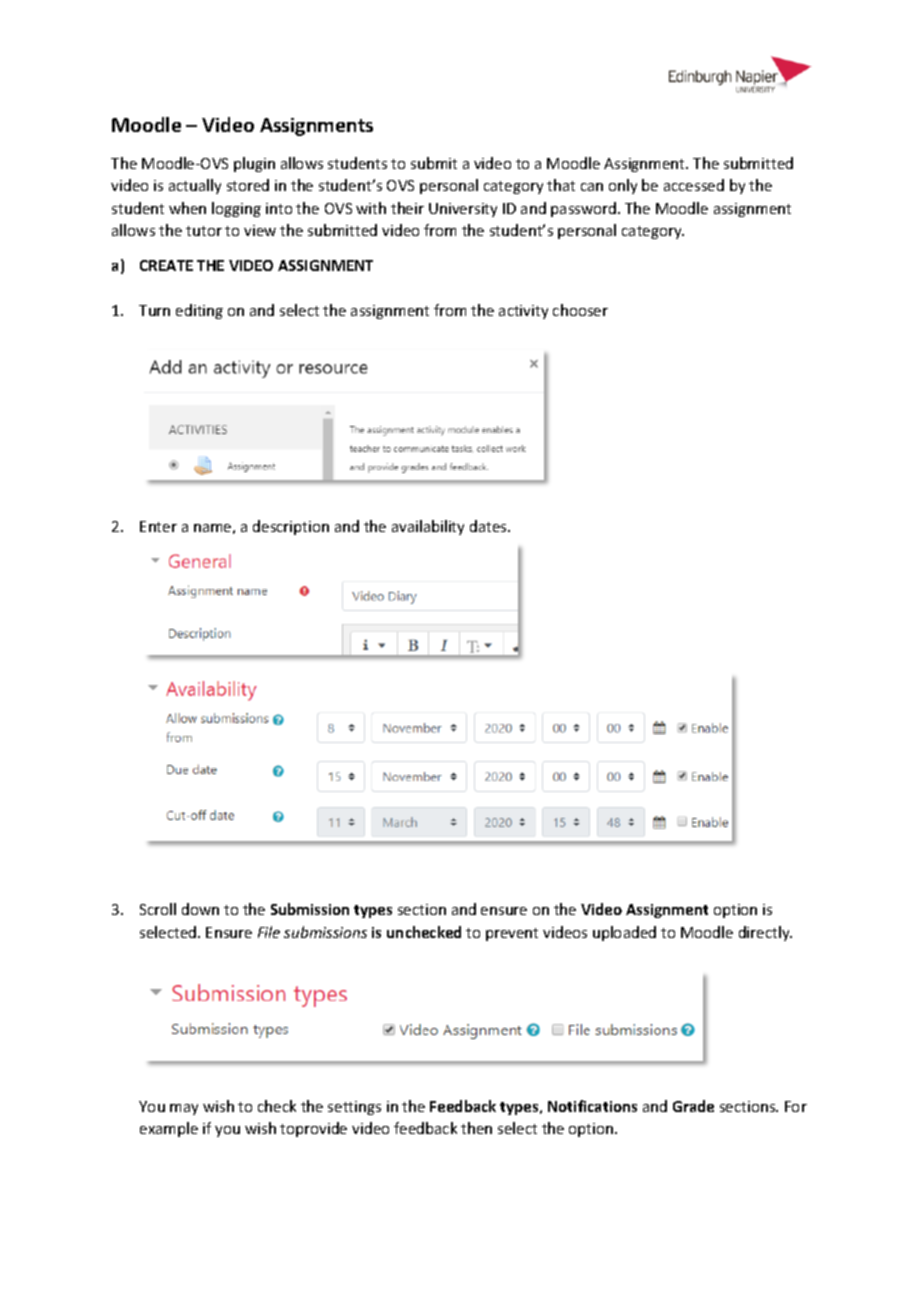  What do you see at coordinates (463, 210) in the page?
I see `University` at bounding box center [463, 210].
